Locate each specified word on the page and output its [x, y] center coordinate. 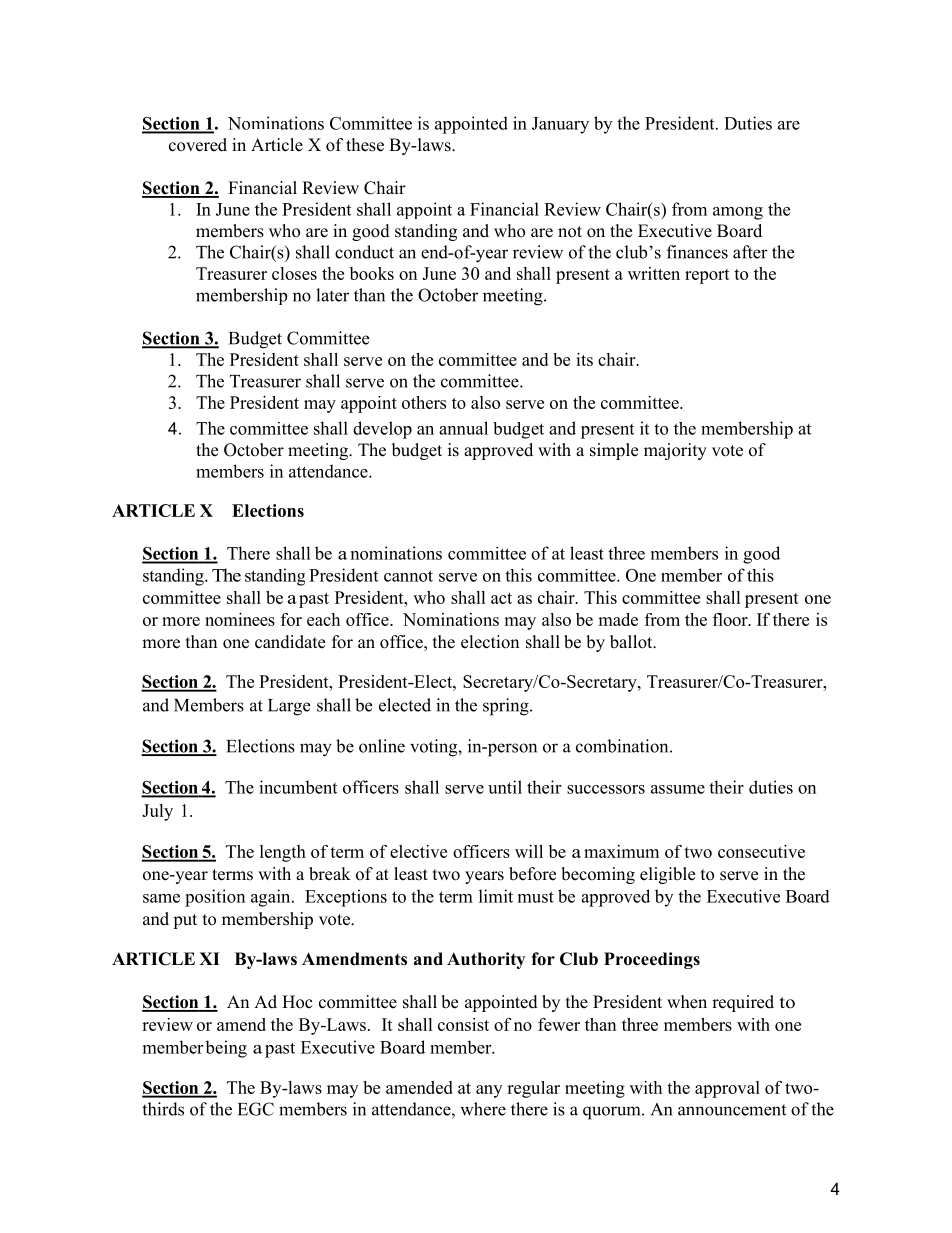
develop [382, 430]
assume [678, 789]
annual [463, 428]
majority [675, 451]
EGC [256, 1109]
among [738, 213]
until [505, 787]
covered [198, 145]
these [365, 145]
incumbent [298, 787]
